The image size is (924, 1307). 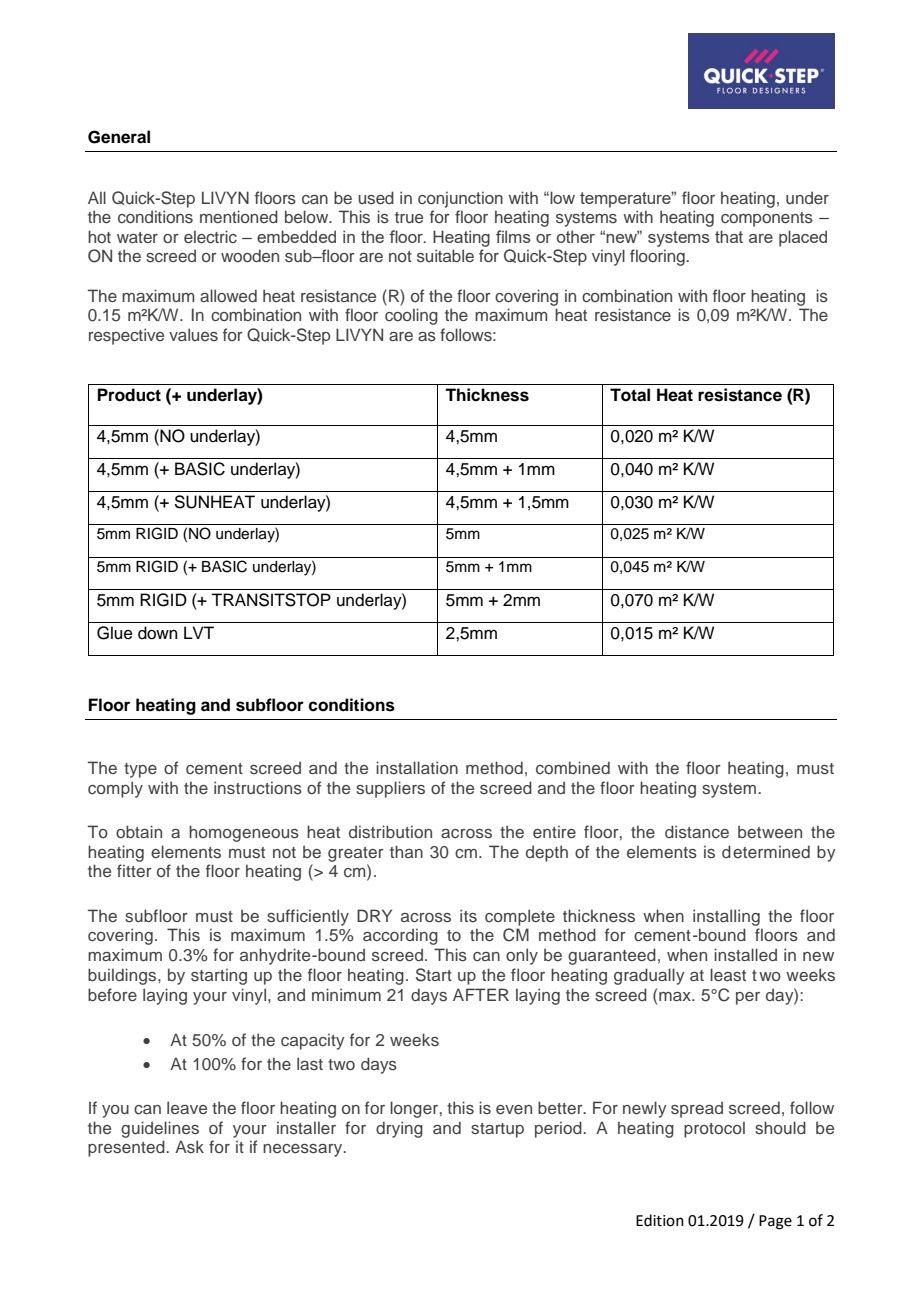 What do you see at coordinates (158, 633) in the document?
I see `down` at bounding box center [158, 633].
